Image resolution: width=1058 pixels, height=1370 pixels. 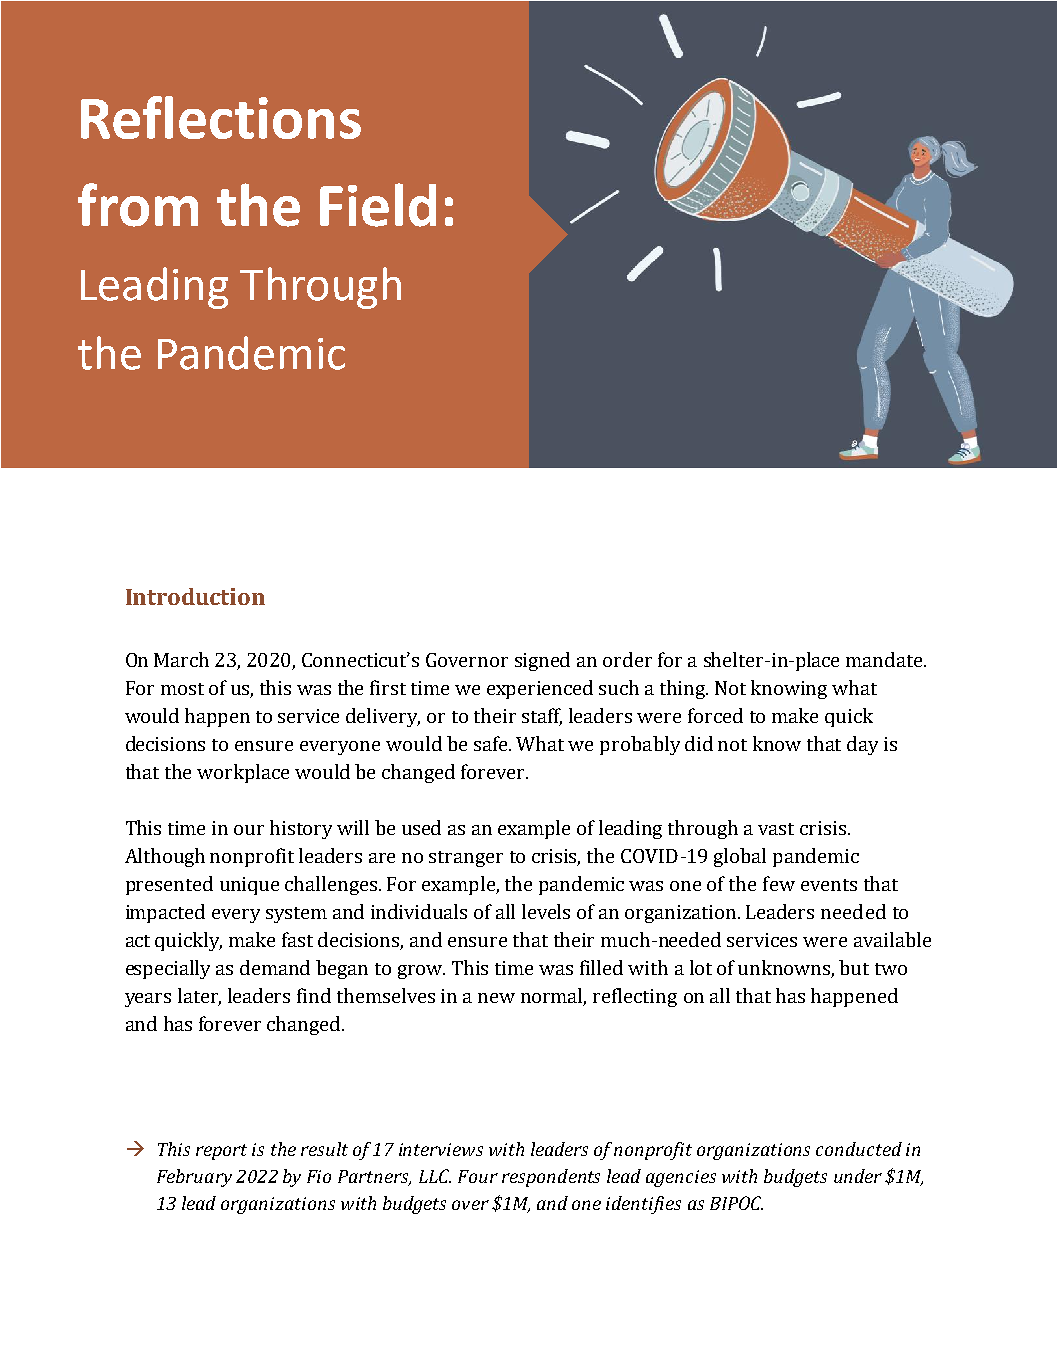 I want to click on from, so click(x=138, y=205).
